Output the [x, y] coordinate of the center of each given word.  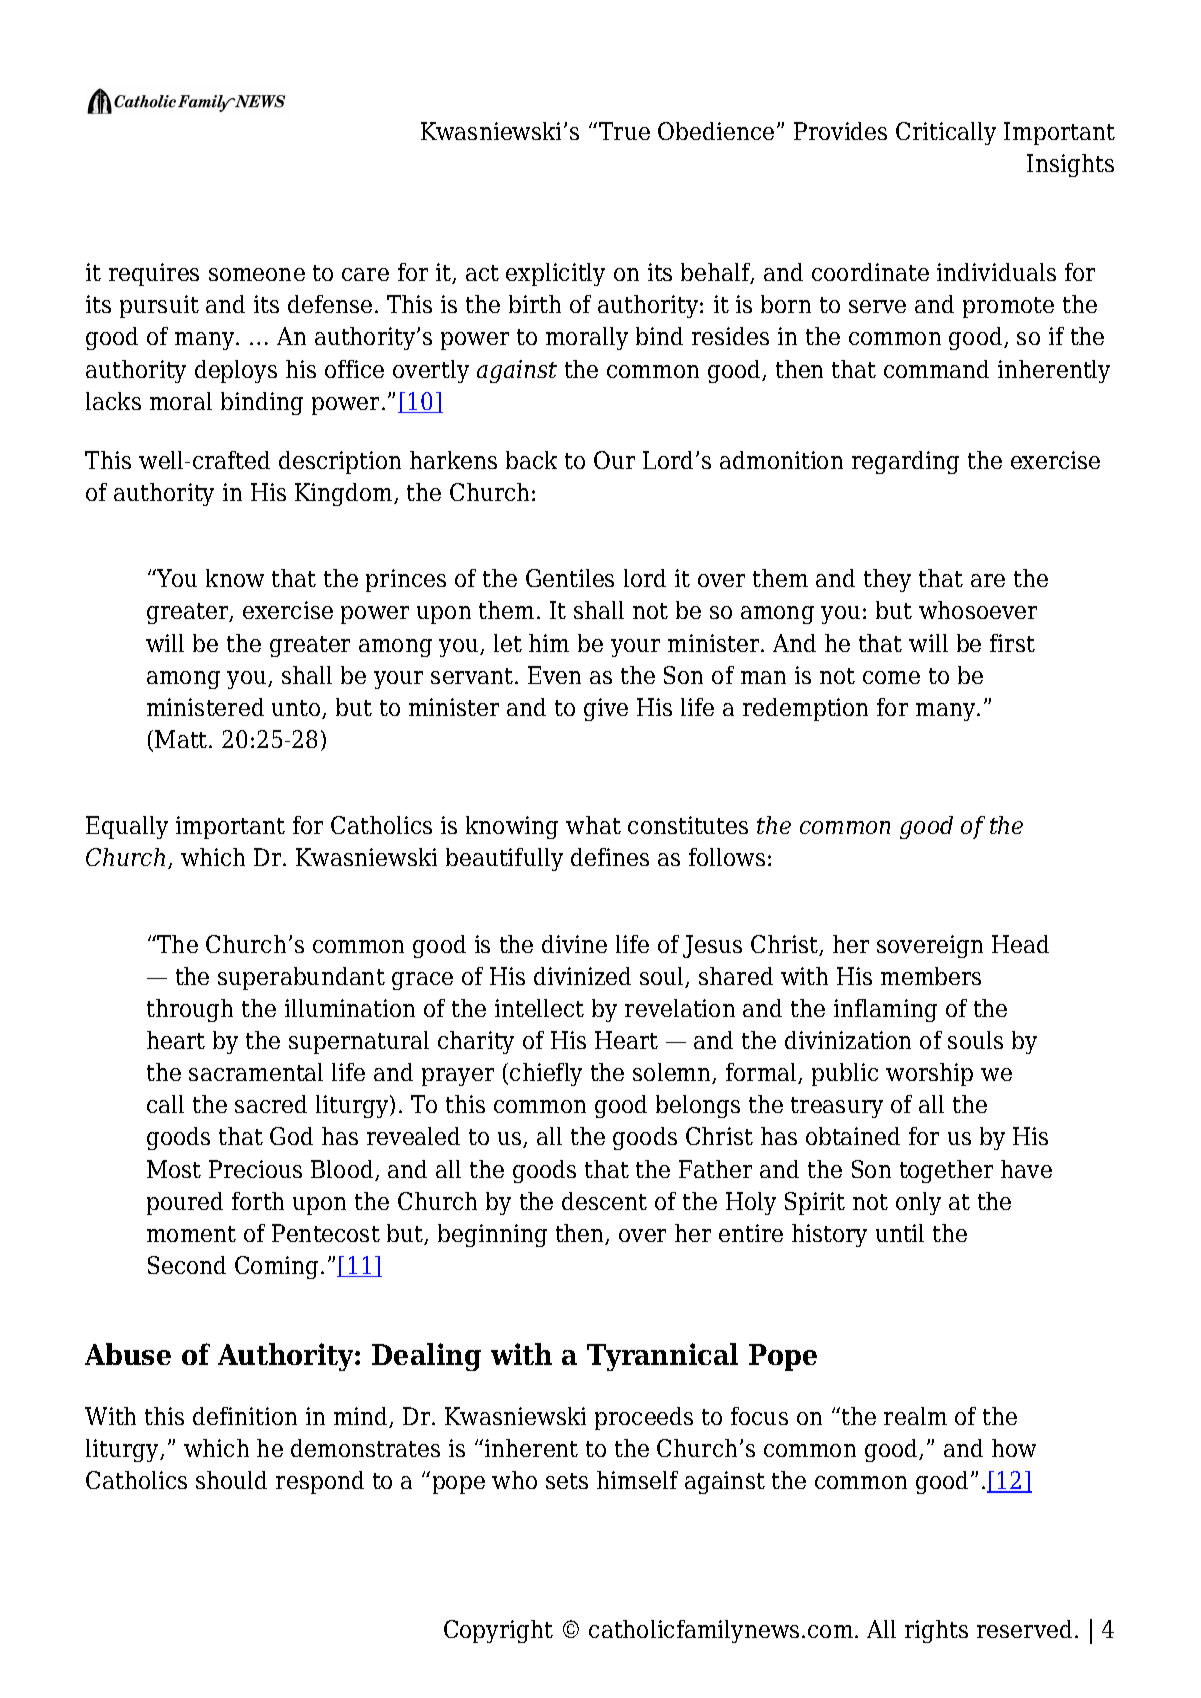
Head [1020, 944]
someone [257, 274]
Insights [1070, 165]
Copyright [498, 1631]
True [624, 131]
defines [610, 857]
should [231, 1480]
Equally [127, 827]
